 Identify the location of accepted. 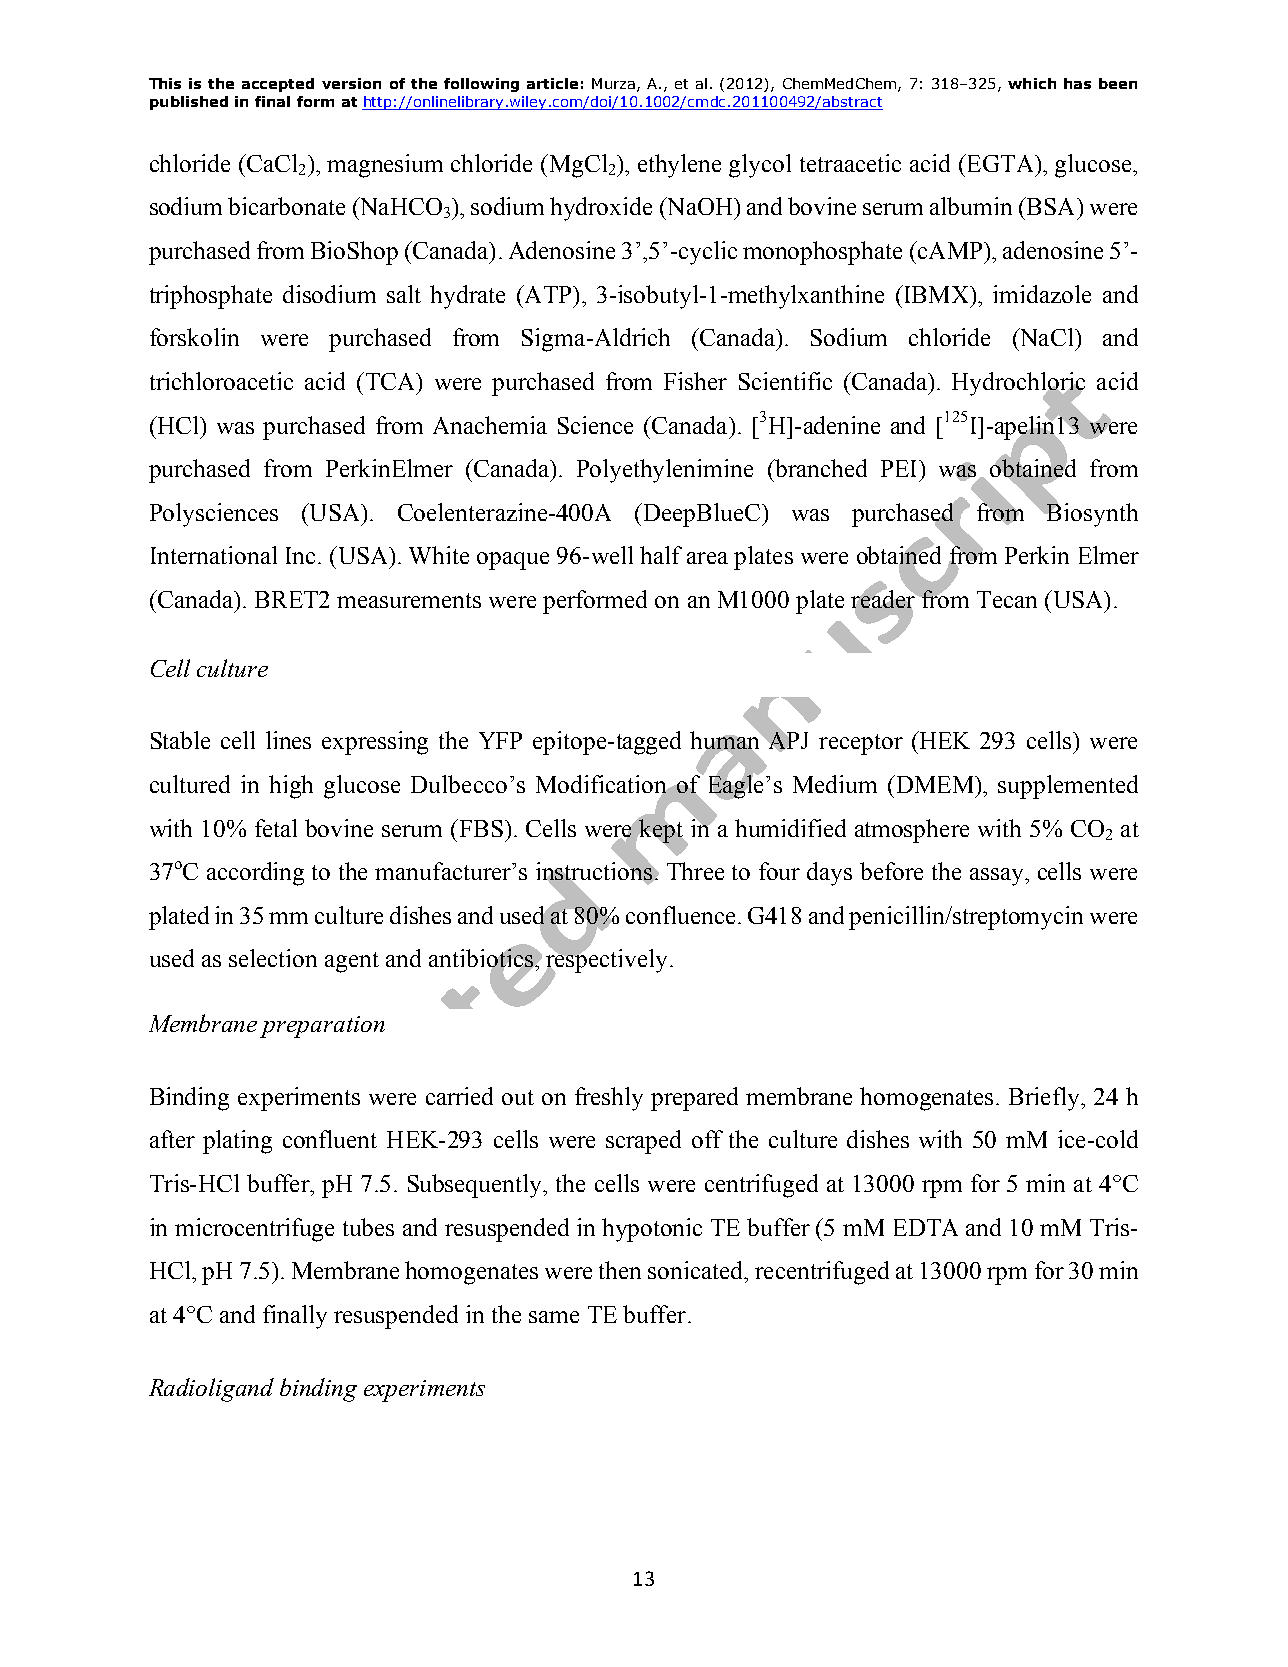
(278, 85).
